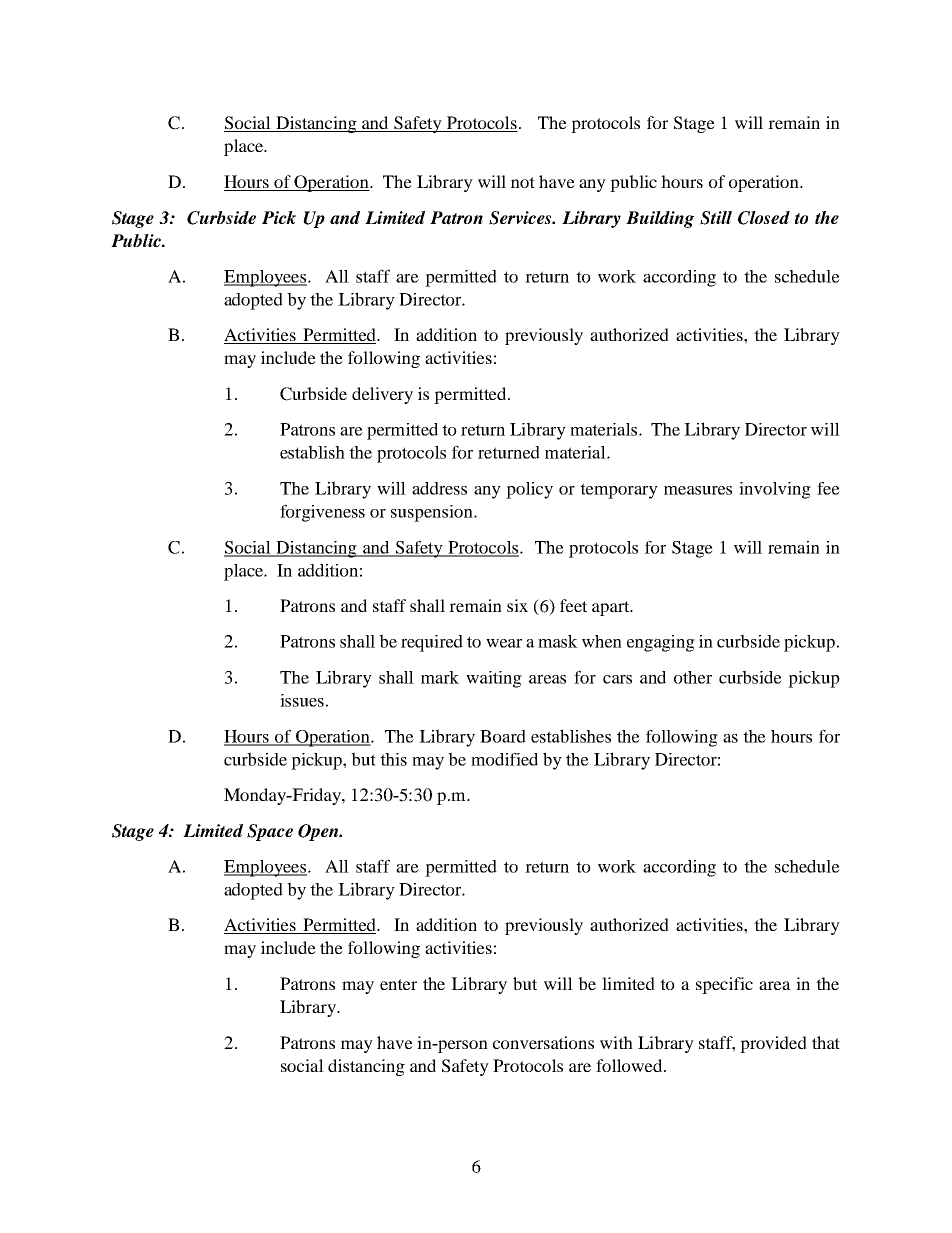 Image resolution: width=952 pixels, height=1233 pixels. Describe the element at coordinates (543, 1042) in the screenshot. I see `conversations` at that location.
